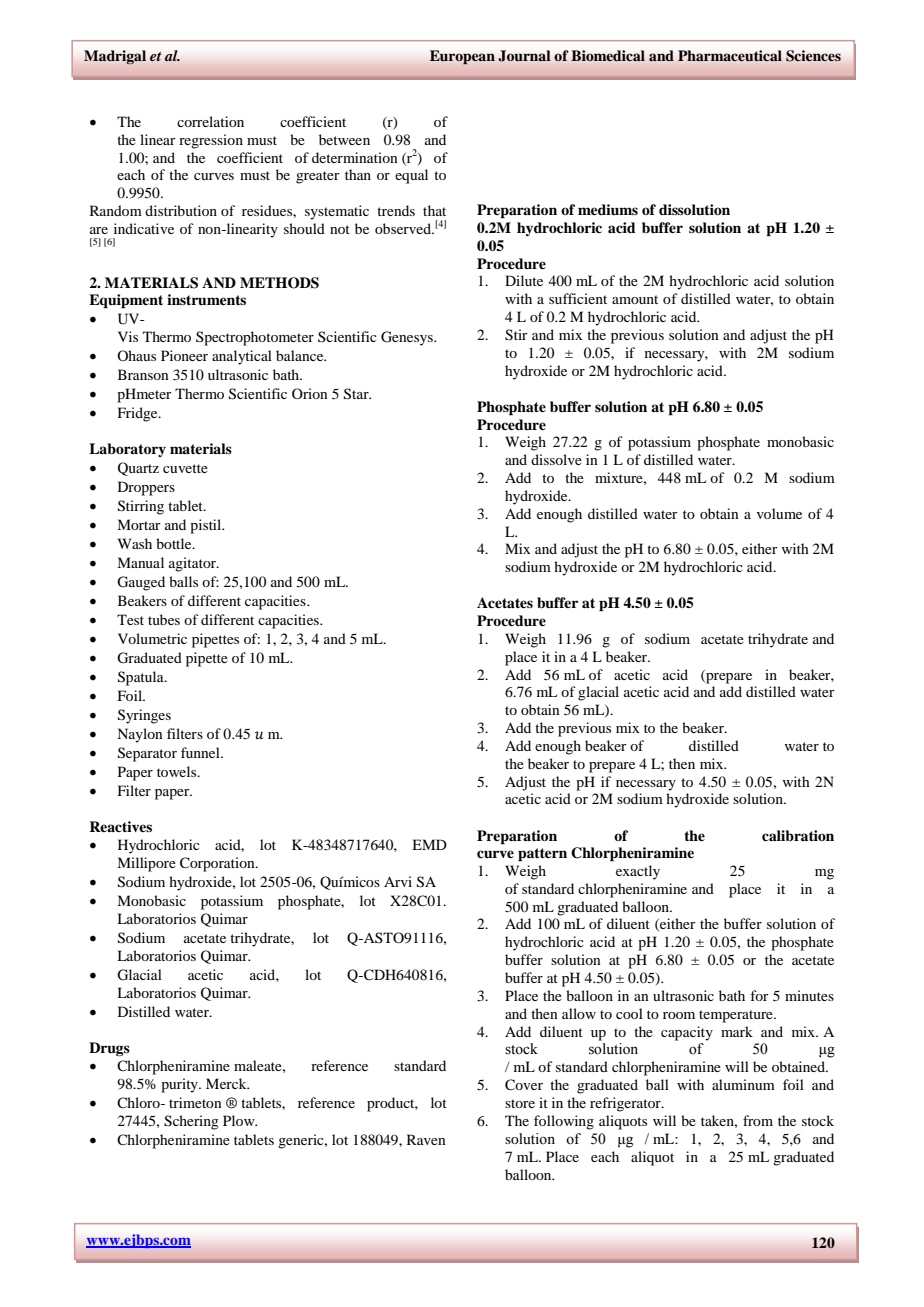  Describe the element at coordinates (429, 844) in the document. I see `EMD` at that location.
